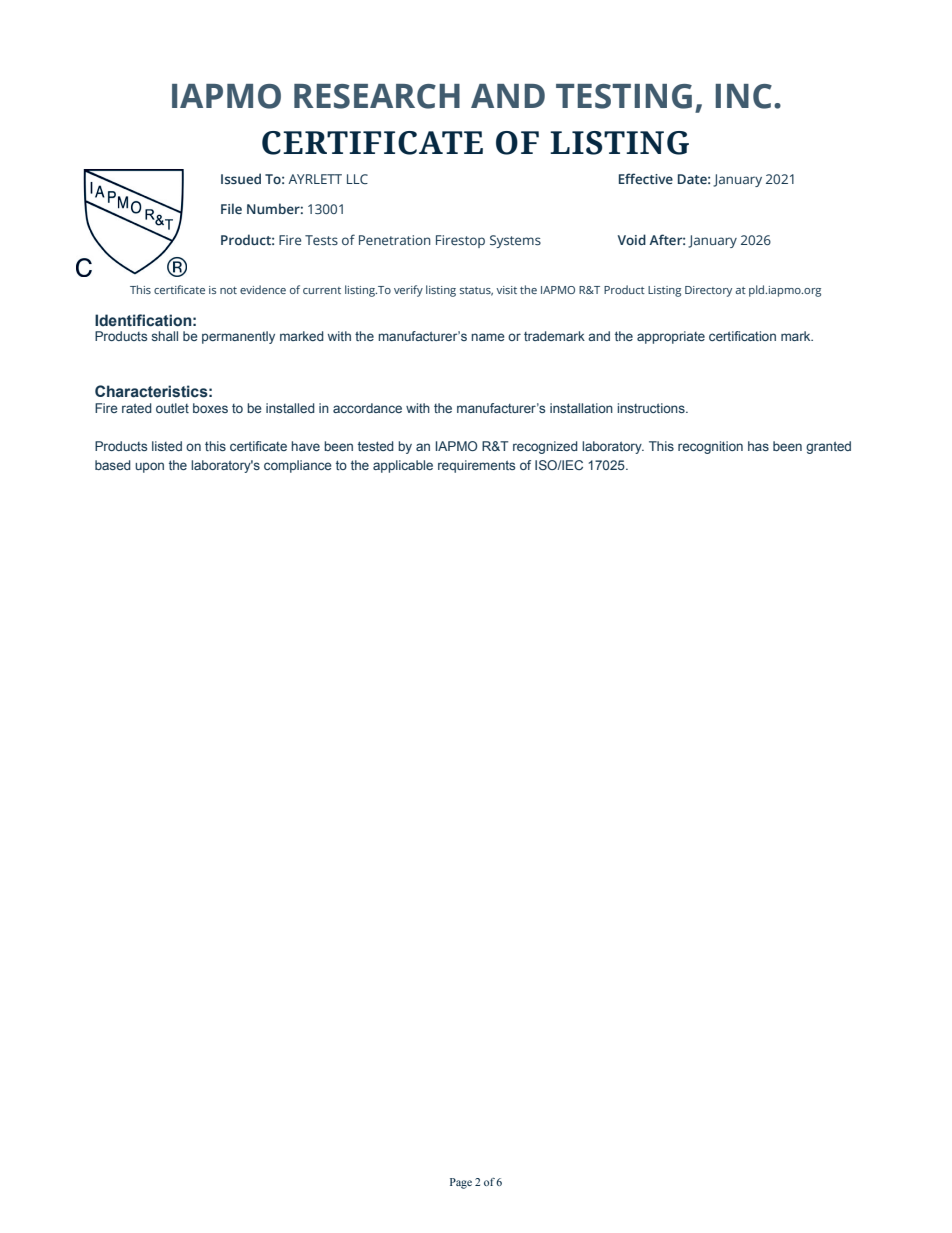  I want to click on Page, so click(461, 1183).
